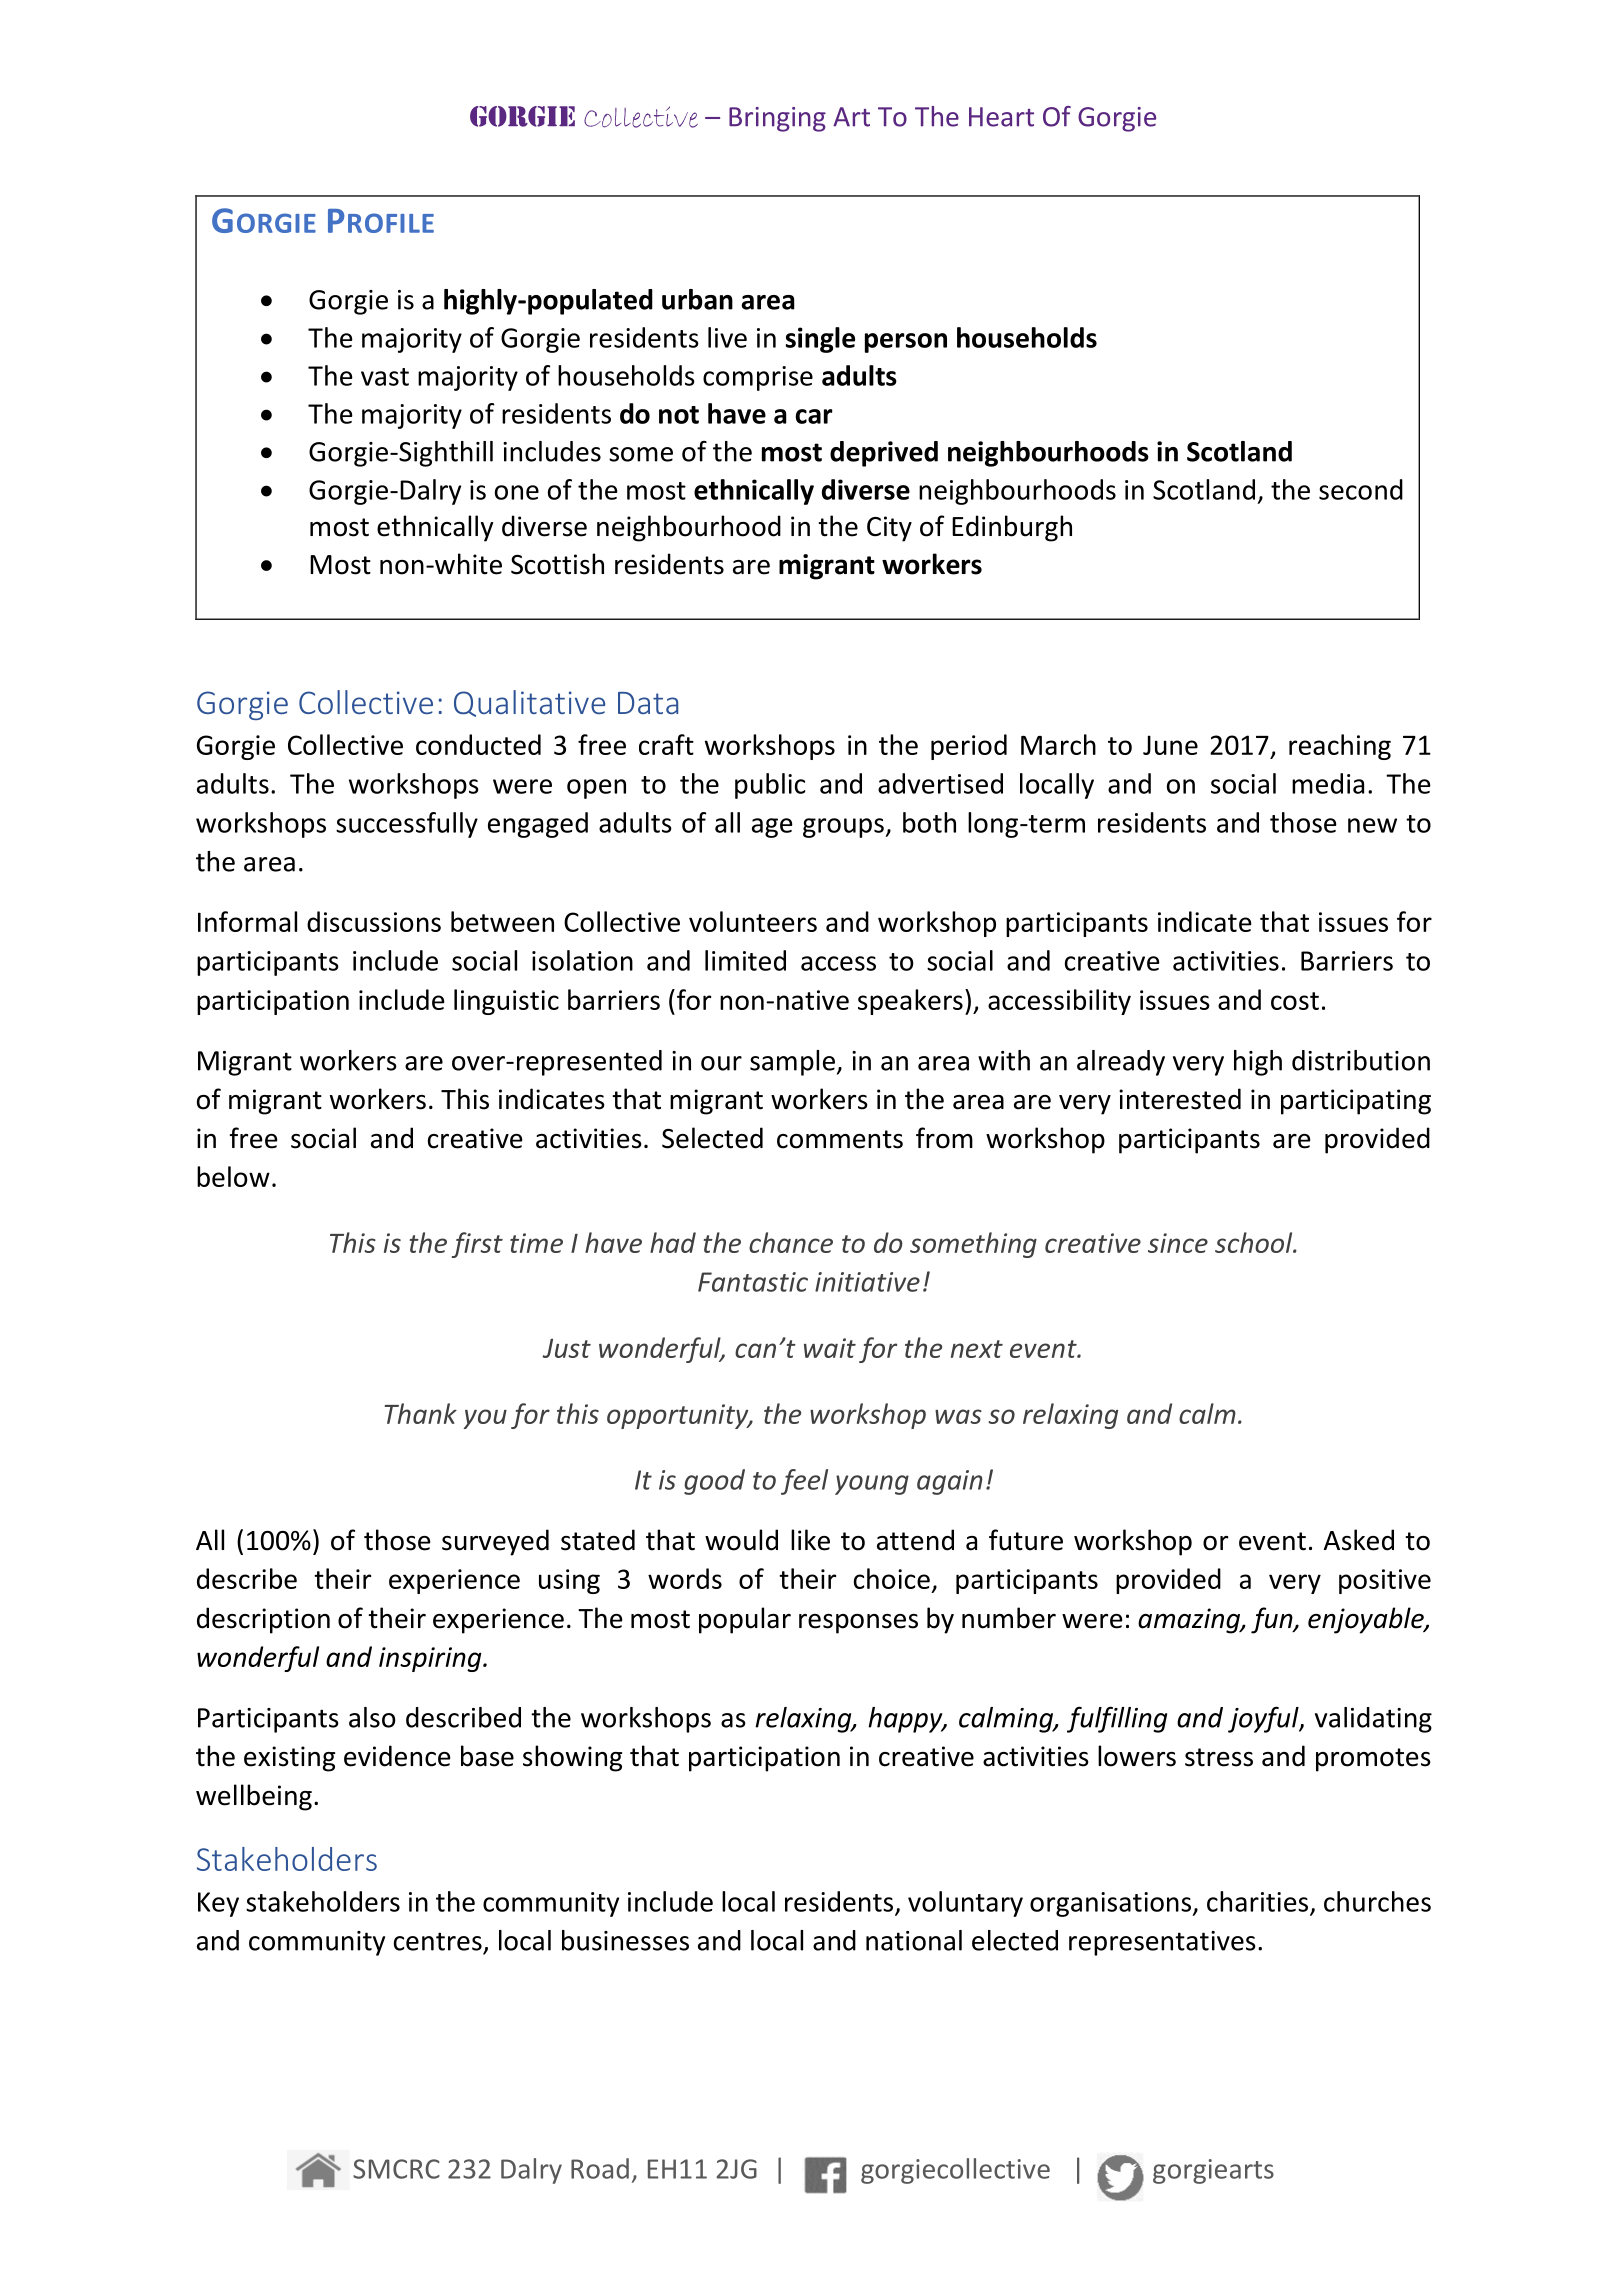  What do you see at coordinates (844, 828) in the screenshot?
I see `groups` at bounding box center [844, 828].
